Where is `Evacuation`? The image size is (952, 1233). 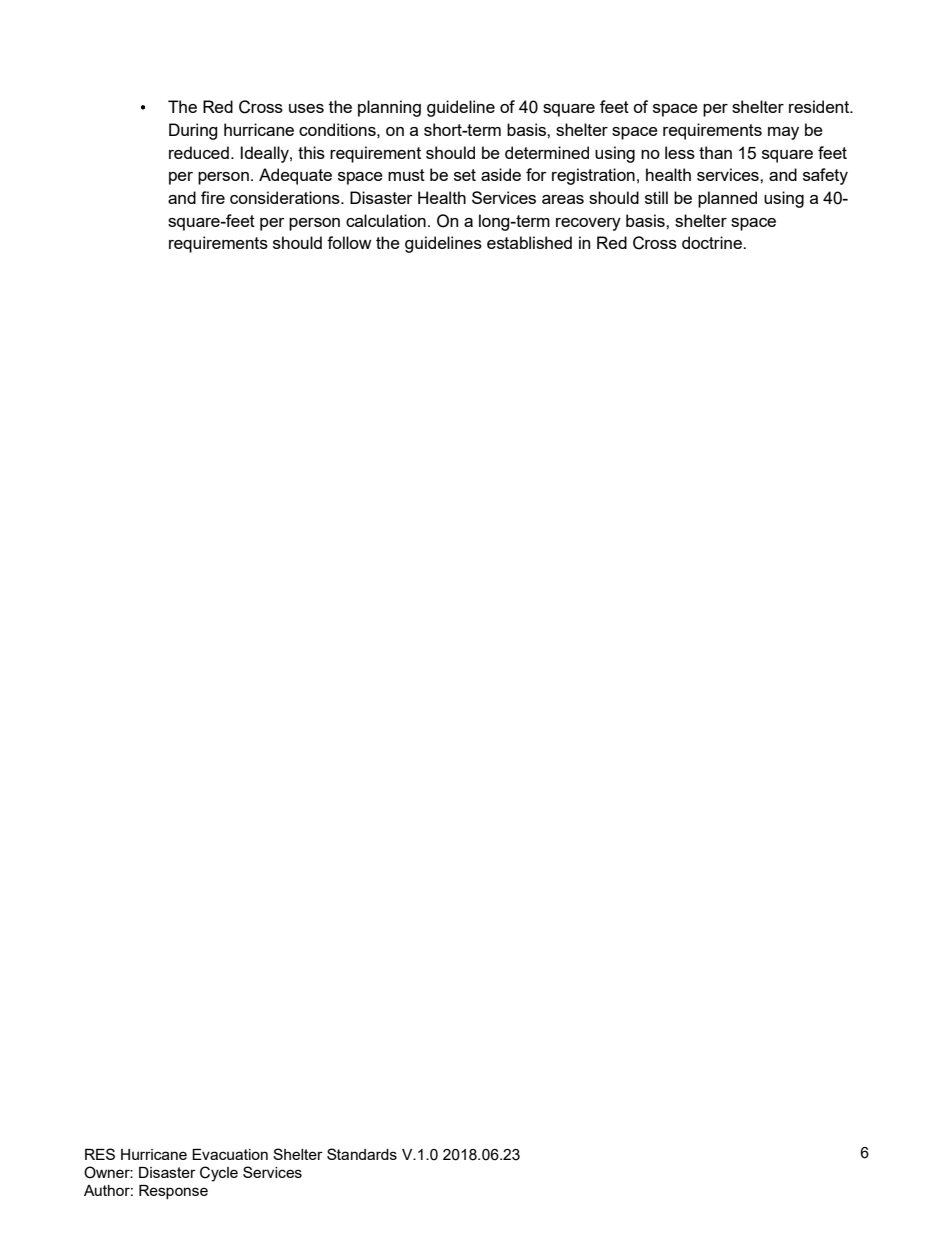 Evacuation is located at coordinates (230, 1154).
